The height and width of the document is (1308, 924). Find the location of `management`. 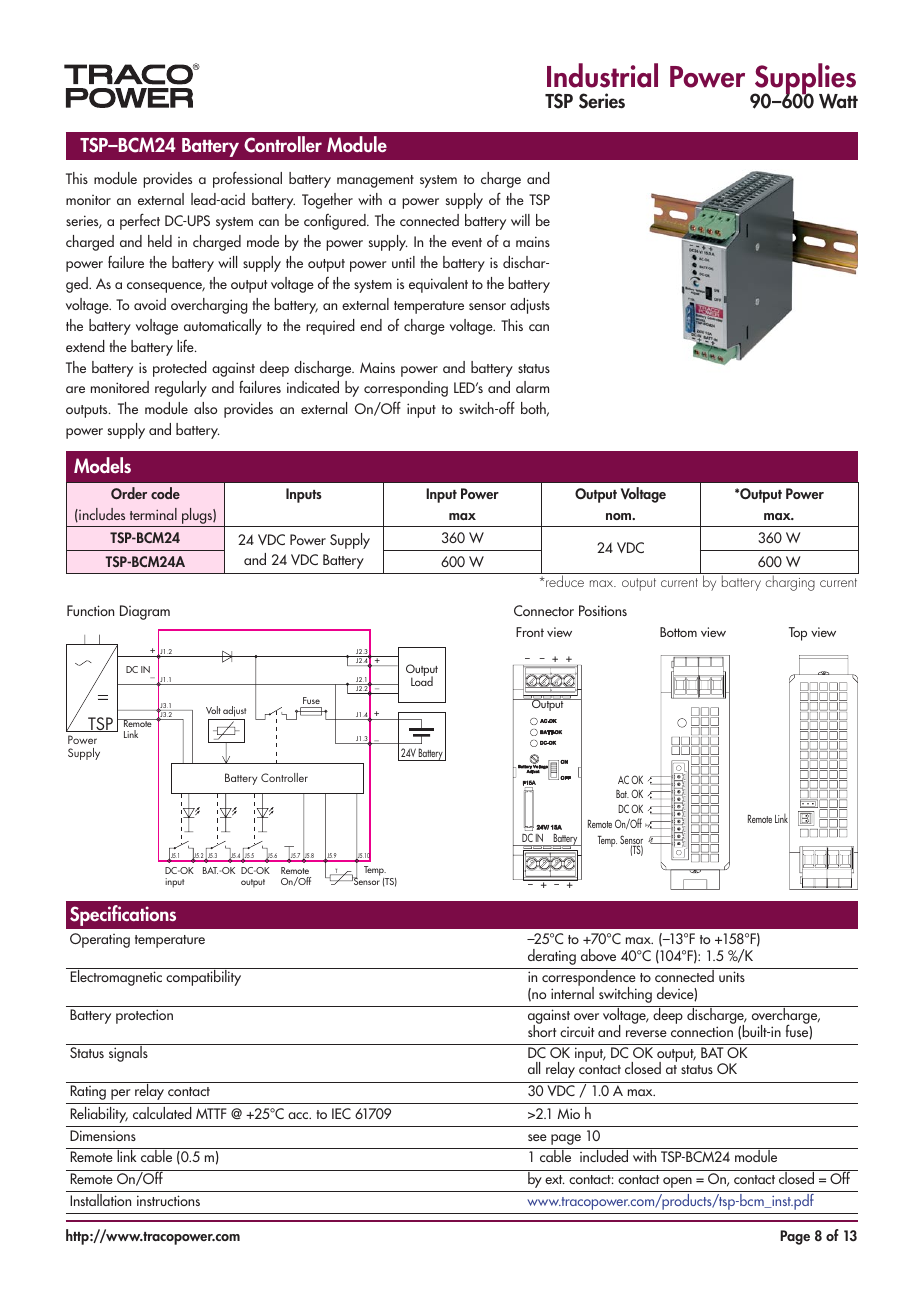

management is located at coordinates (375, 181).
